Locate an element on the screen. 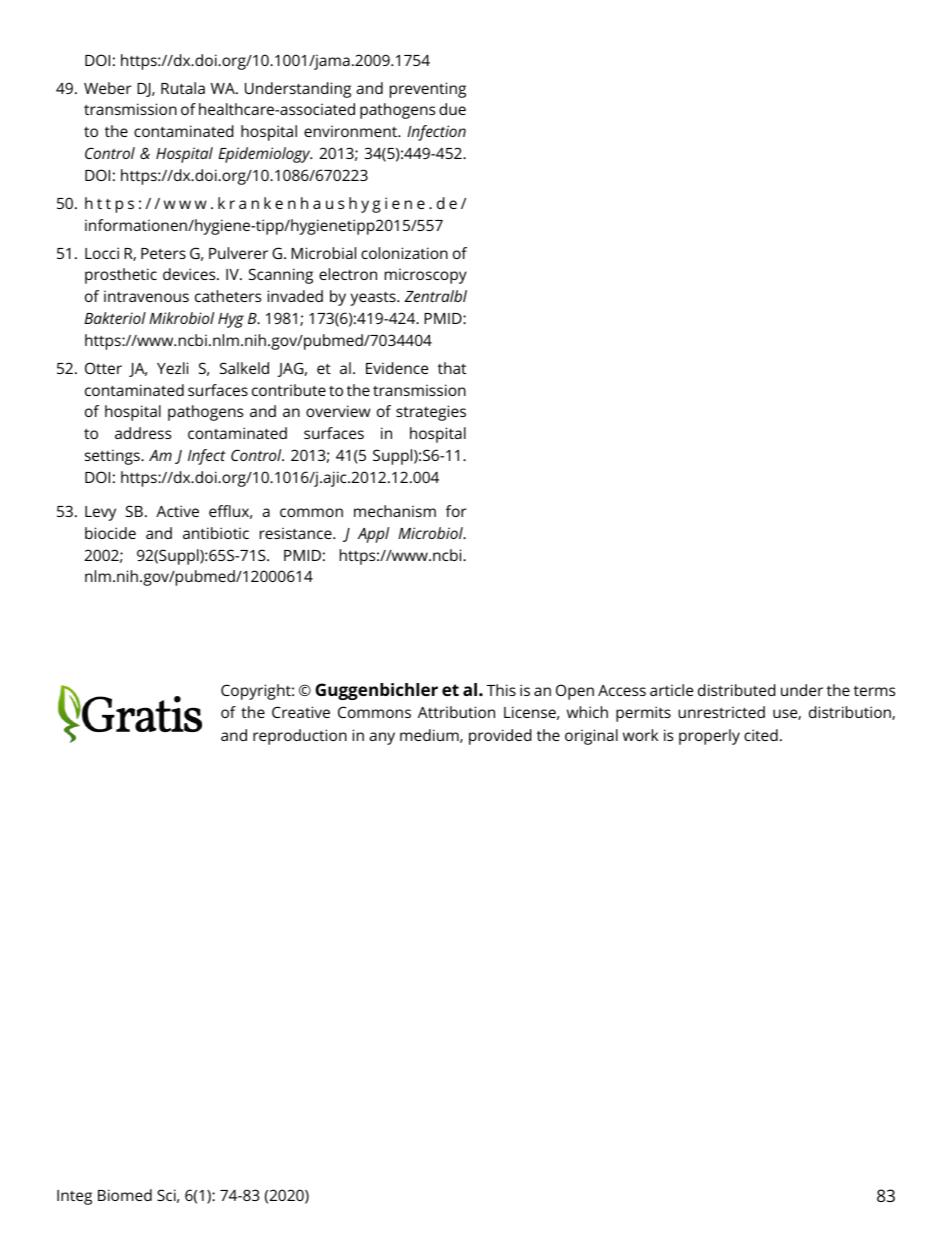 This screenshot has height=1233, width=952. distributed is located at coordinates (737, 690).
